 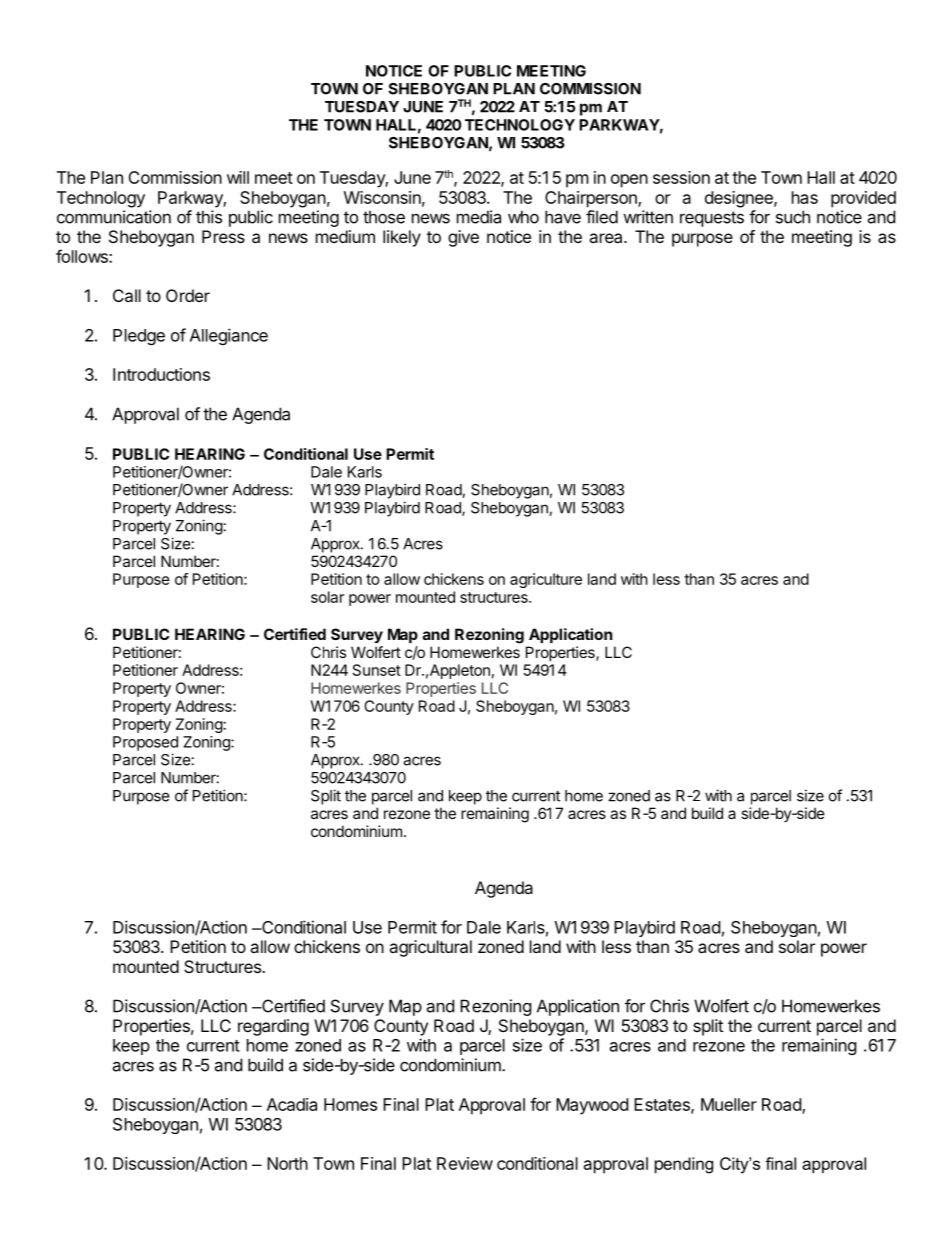 What do you see at coordinates (729, 1104) in the image?
I see `Mueller` at bounding box center [729, 1104].
